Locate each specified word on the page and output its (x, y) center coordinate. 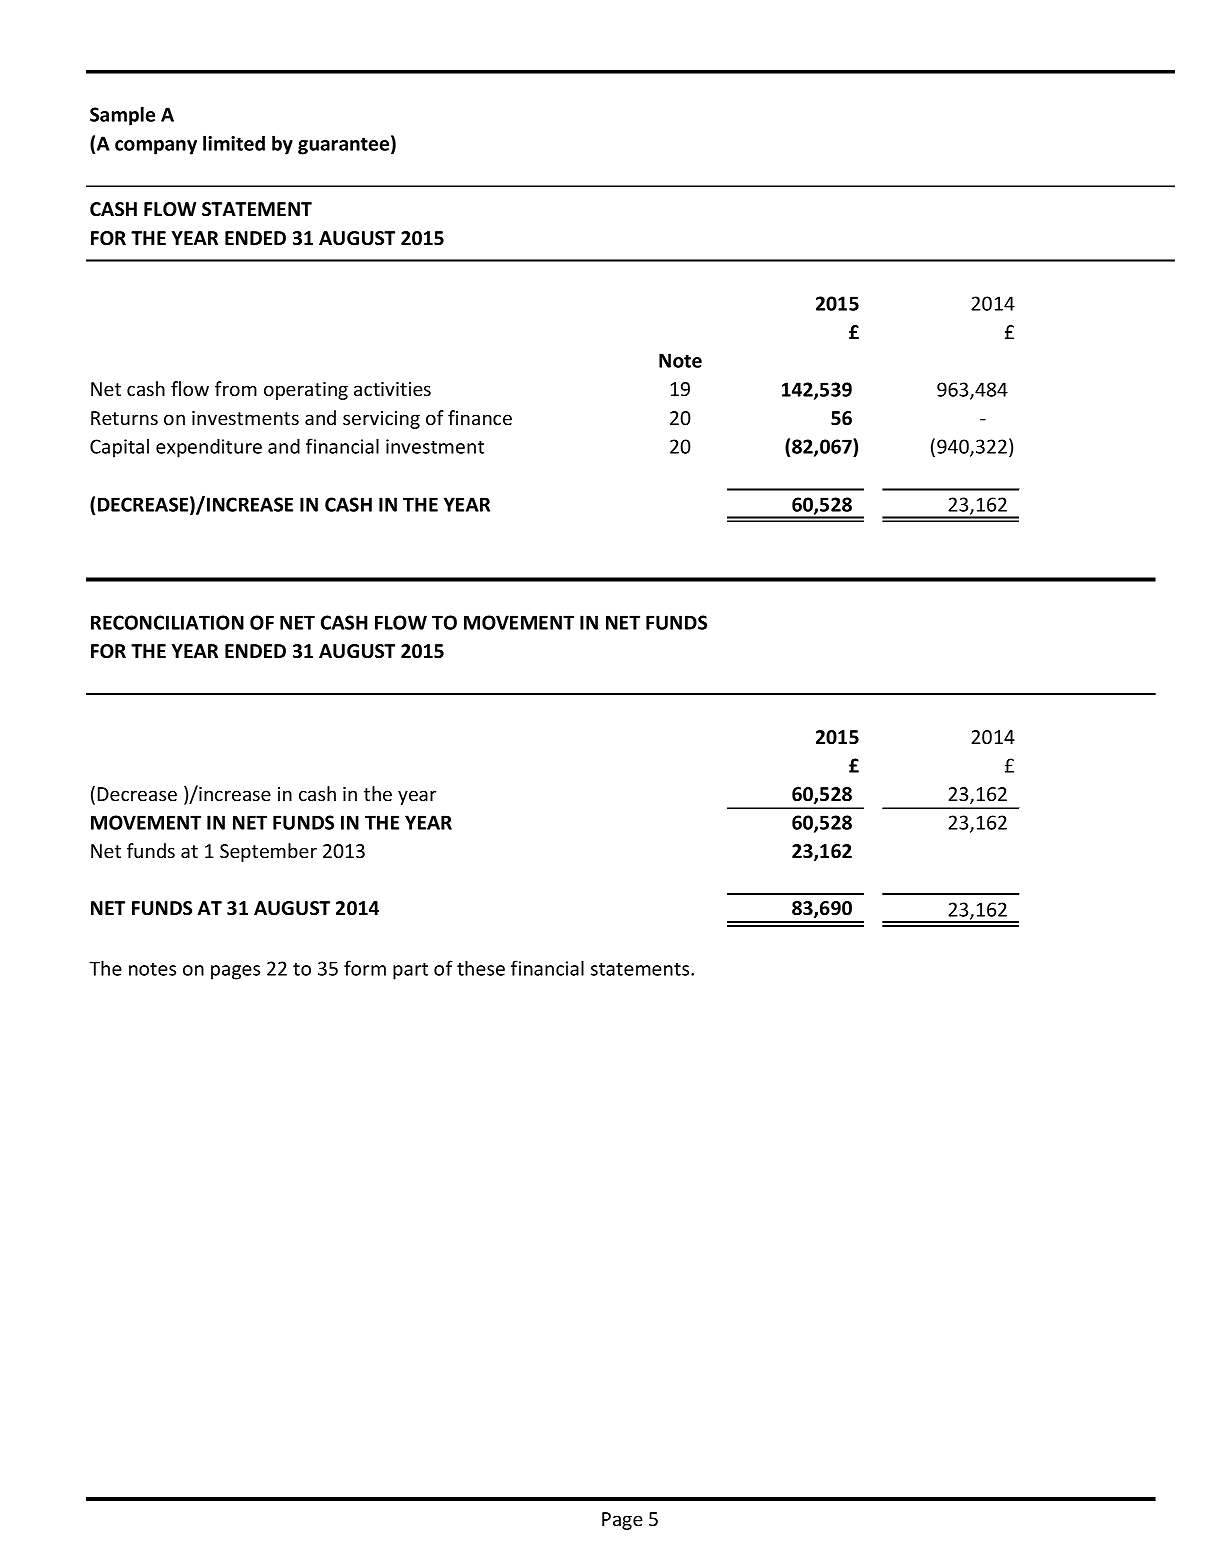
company (156, 147)
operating (306, 391)
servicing (381, 420)
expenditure (209, 448)
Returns (124, 418)
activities (392, 389)
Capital (119, 448)
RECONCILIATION (167, 622)
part (410, 971)
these (481, 968)
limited (234, 143)
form (365, 968)
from (236, 388)
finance (480, 417)
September (268, 852)
